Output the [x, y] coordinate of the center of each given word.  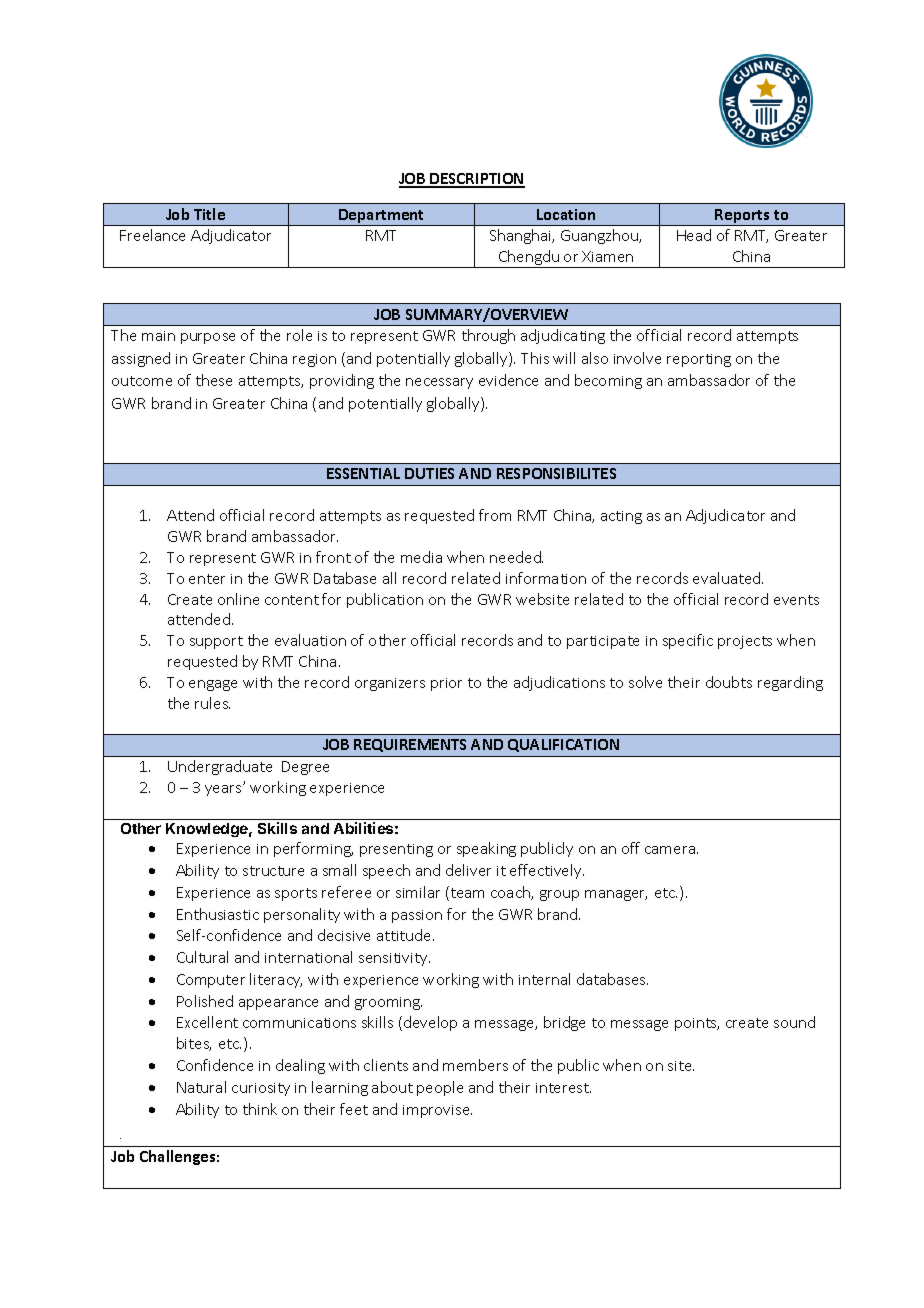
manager [616, 895]
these [214, 380]
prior [446, 684]
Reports [743, 217]
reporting [699, 360]
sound [794, 1022]
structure [273, 871]
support [216, 642]
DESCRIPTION [476, 180]
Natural [201, 1087]
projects [745, 642]
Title [209, 214]
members [475, 1065]
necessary [439, 383]
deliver [468, 870]
